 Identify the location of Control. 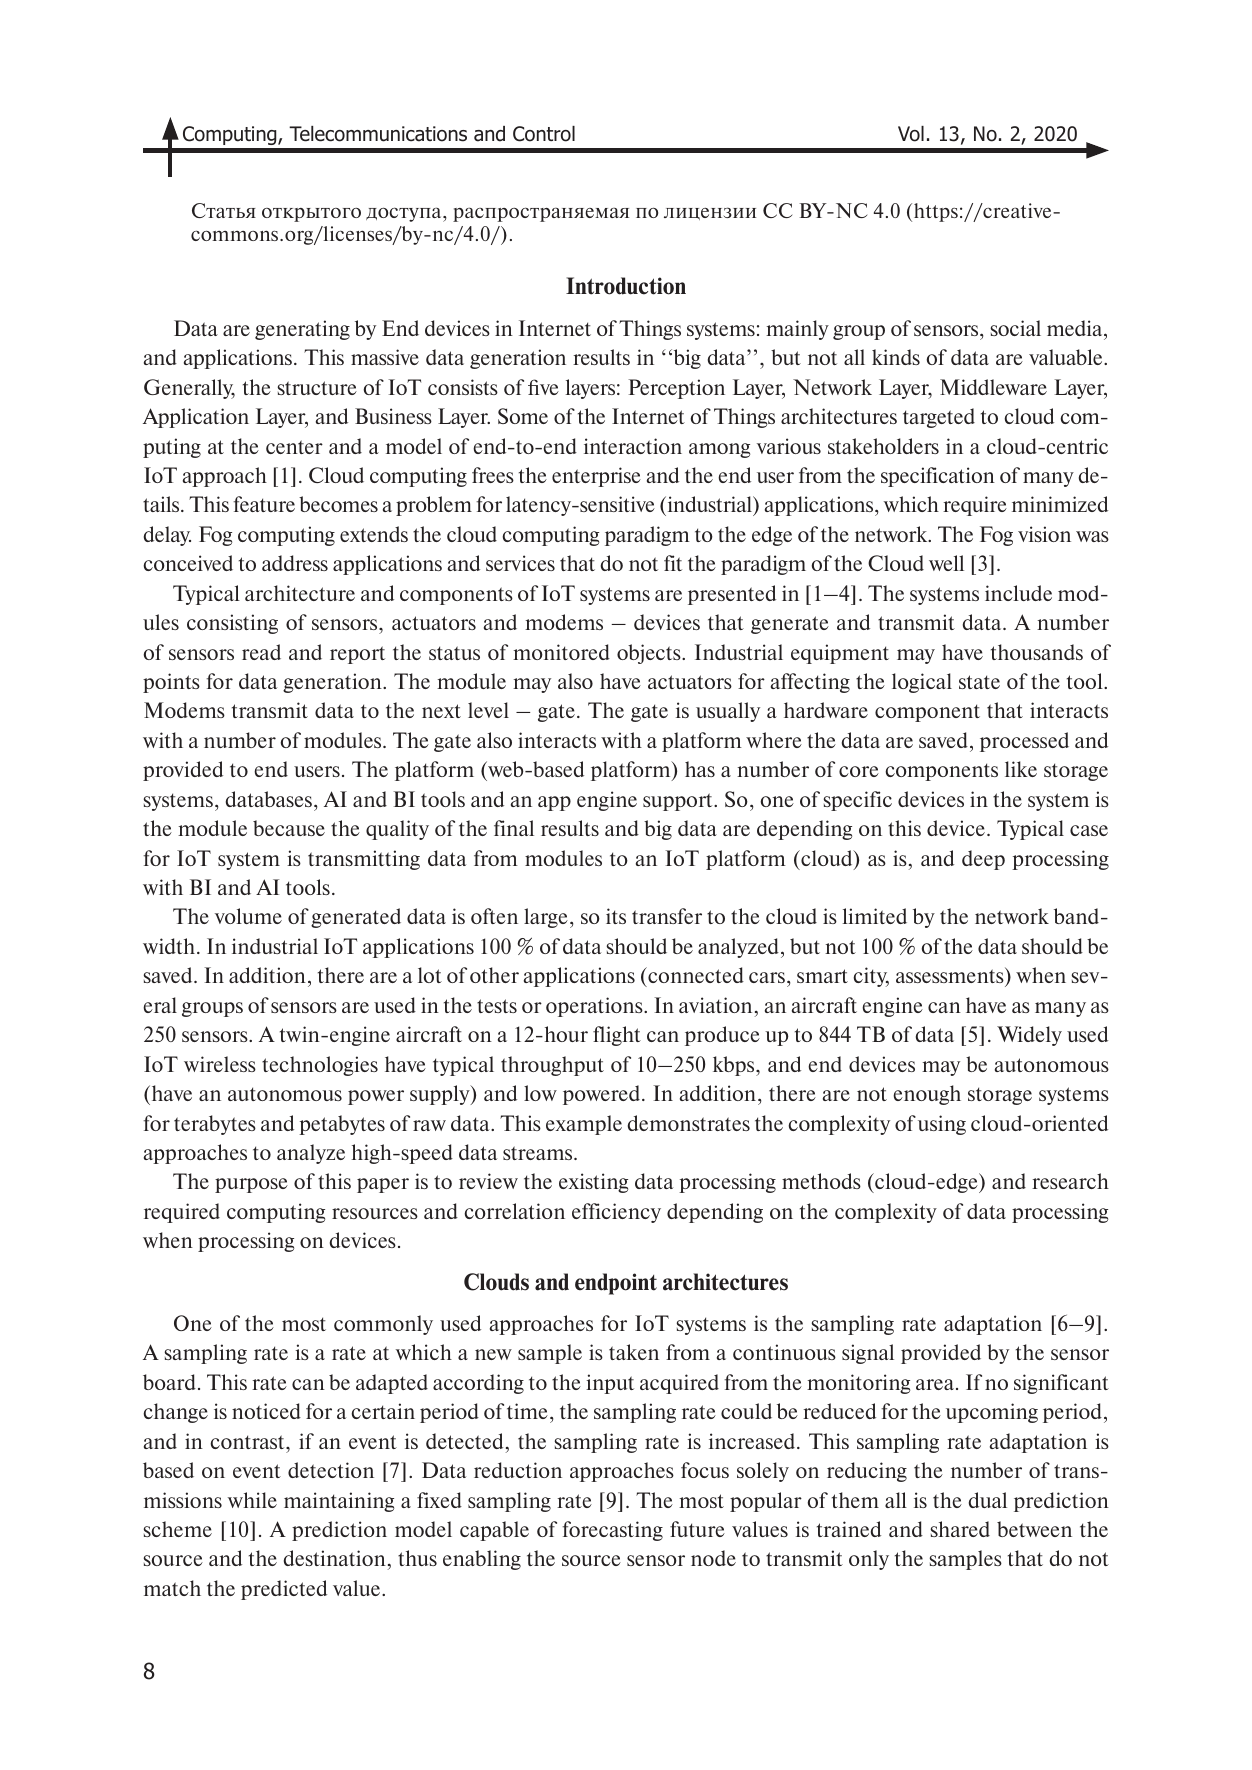
(544, 134).
